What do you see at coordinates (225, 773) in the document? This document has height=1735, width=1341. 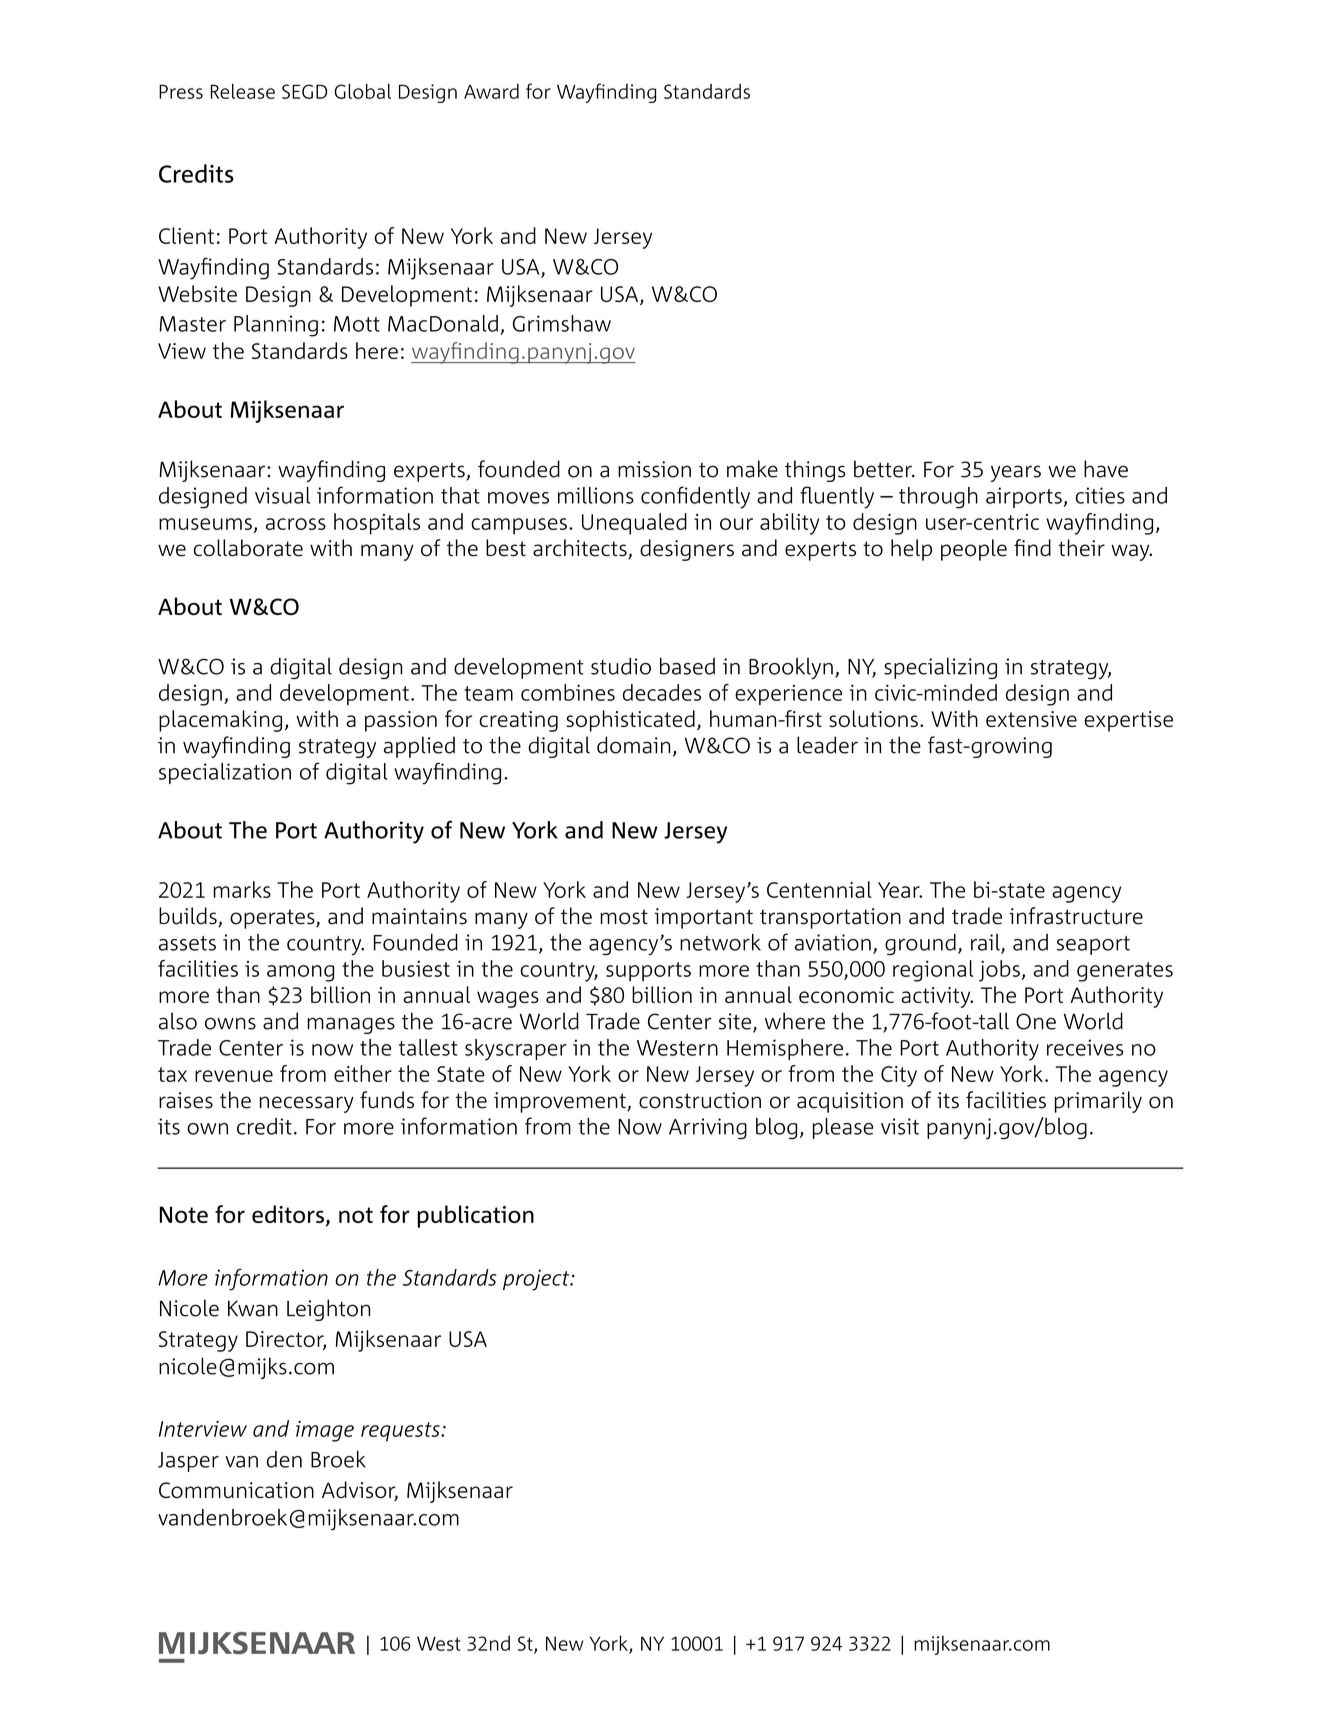 I see `specialization` at bounding box center [225, 773].
